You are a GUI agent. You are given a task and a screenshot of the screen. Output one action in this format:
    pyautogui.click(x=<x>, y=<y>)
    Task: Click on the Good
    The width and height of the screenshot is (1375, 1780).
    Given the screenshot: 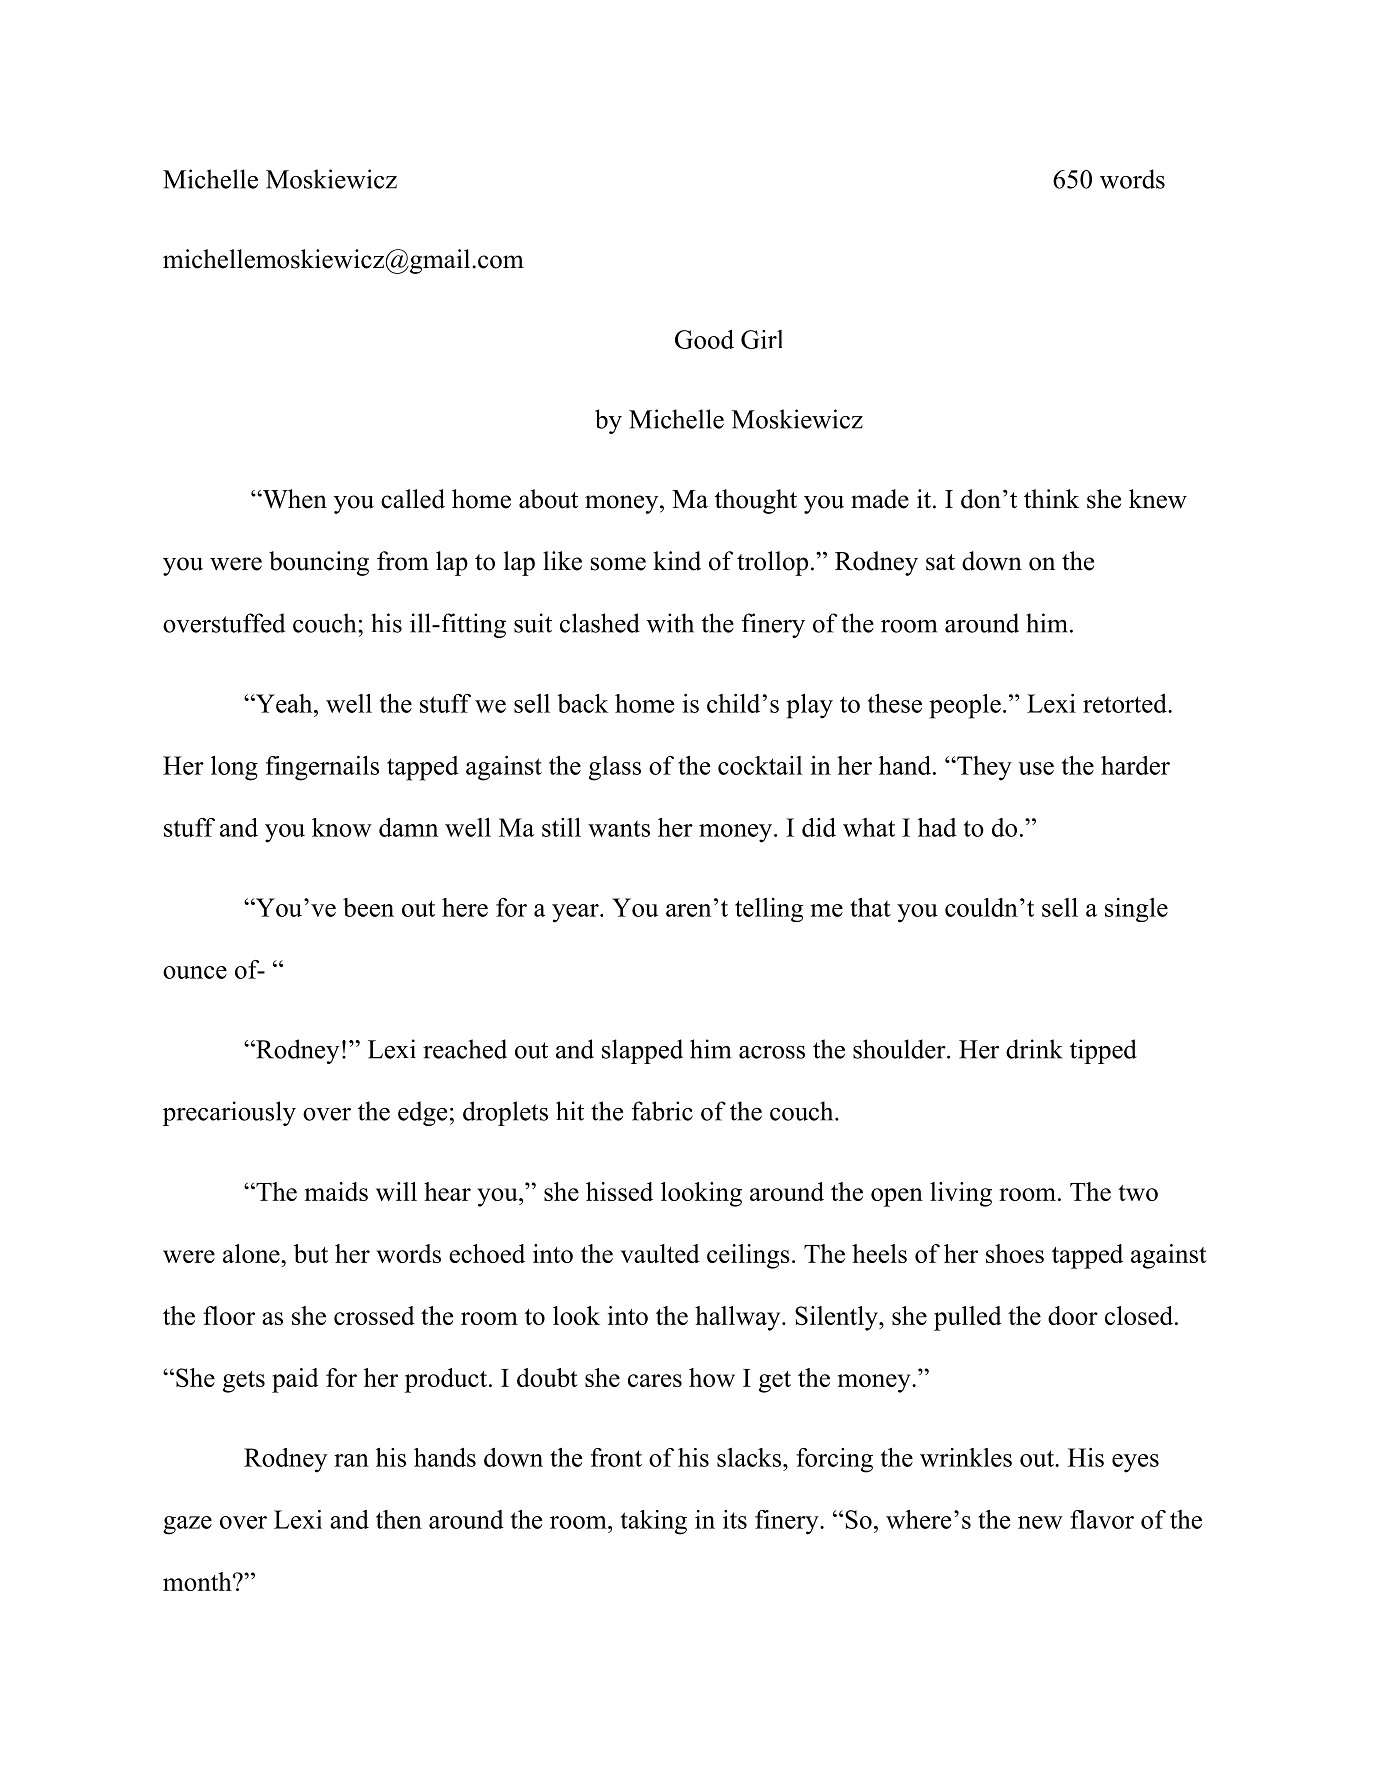 What is the action you would take?
    pyautogui.click(x=704, y=339)
